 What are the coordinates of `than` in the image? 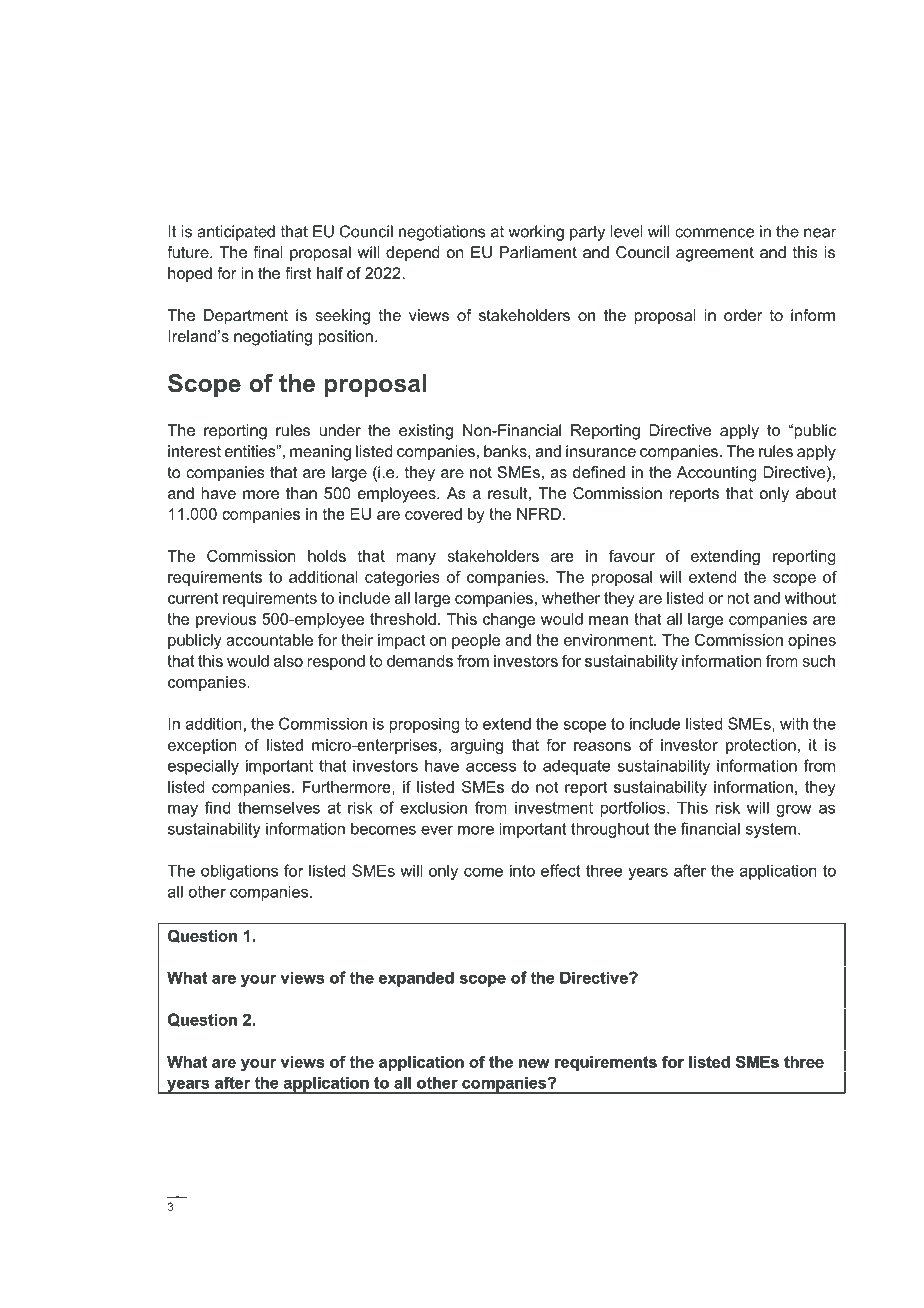 It's located at (301, 493).
